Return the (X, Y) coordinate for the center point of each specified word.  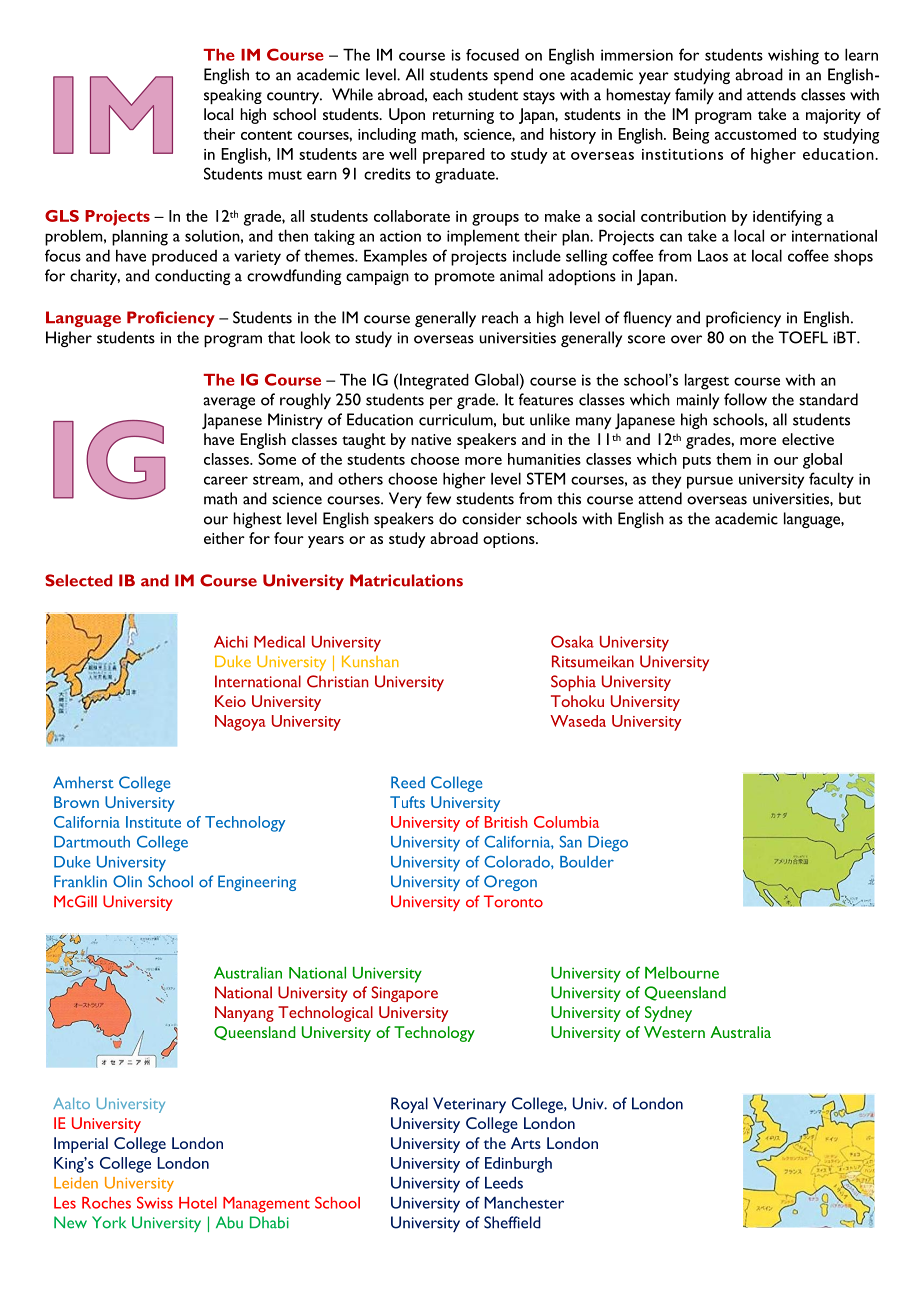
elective (808, 439)
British (506, 822)
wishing (793, 56)
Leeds (504, 1183)
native (431, 439)
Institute (153, 822)
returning (463, 116)
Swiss (155, 1202)
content (266, 135)
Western (674, 1032)
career (226, 480)
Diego (608, 844)
